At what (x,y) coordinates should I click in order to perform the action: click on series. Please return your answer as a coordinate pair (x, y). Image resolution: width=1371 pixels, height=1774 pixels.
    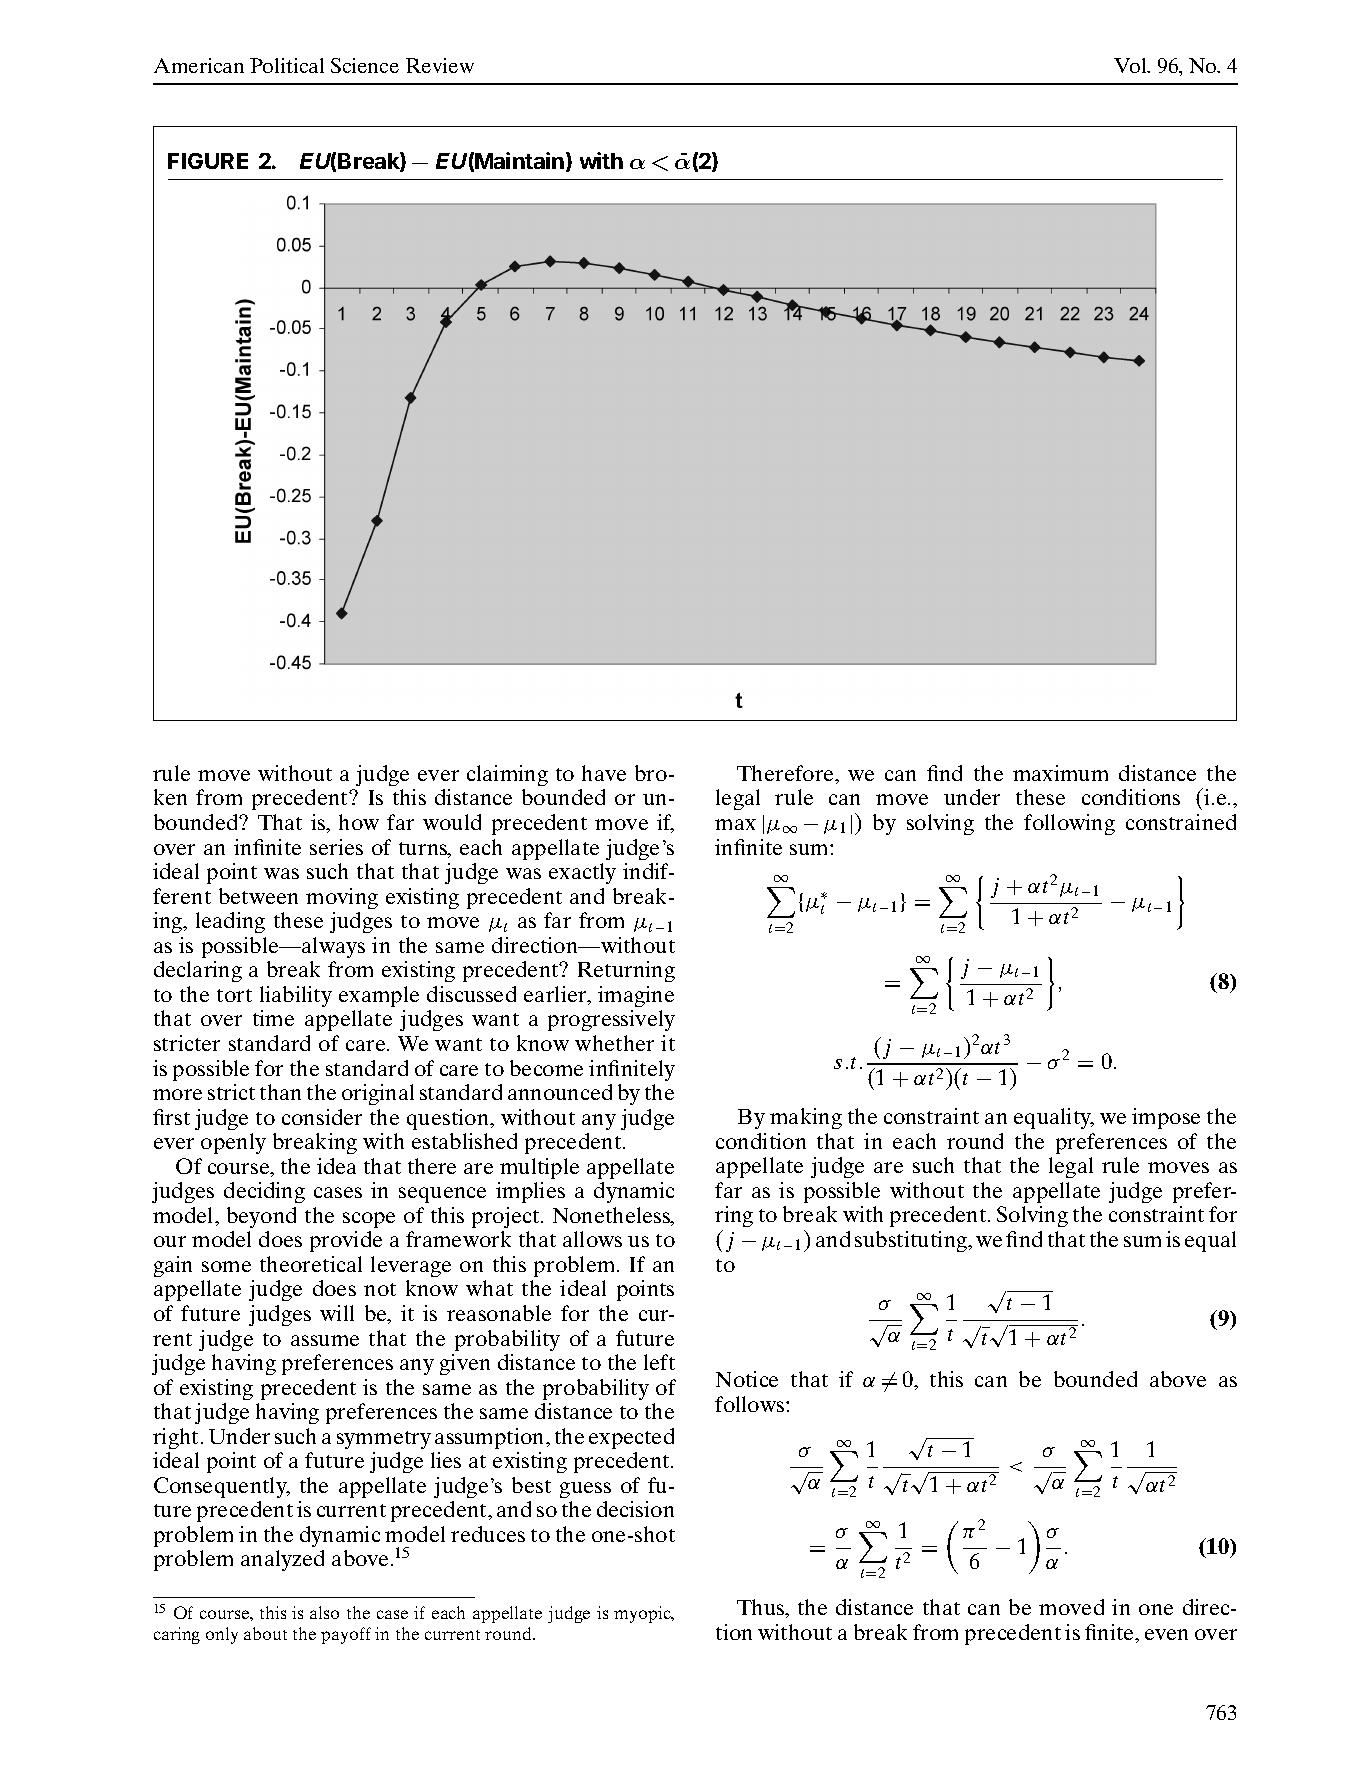
    Looking at the image, I should click on (336, 847).
